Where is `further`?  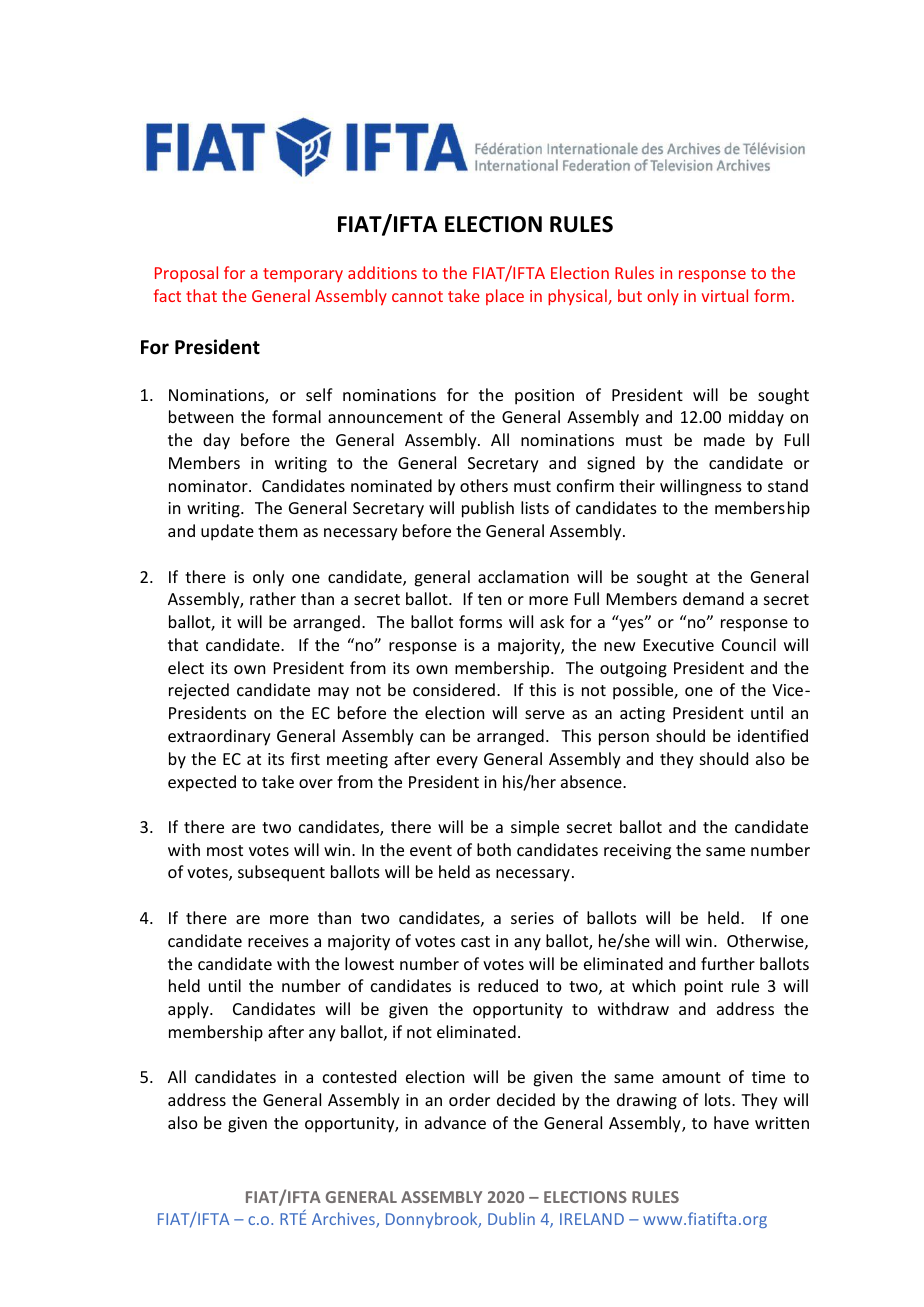 further is located at coordinates (728, 963).
